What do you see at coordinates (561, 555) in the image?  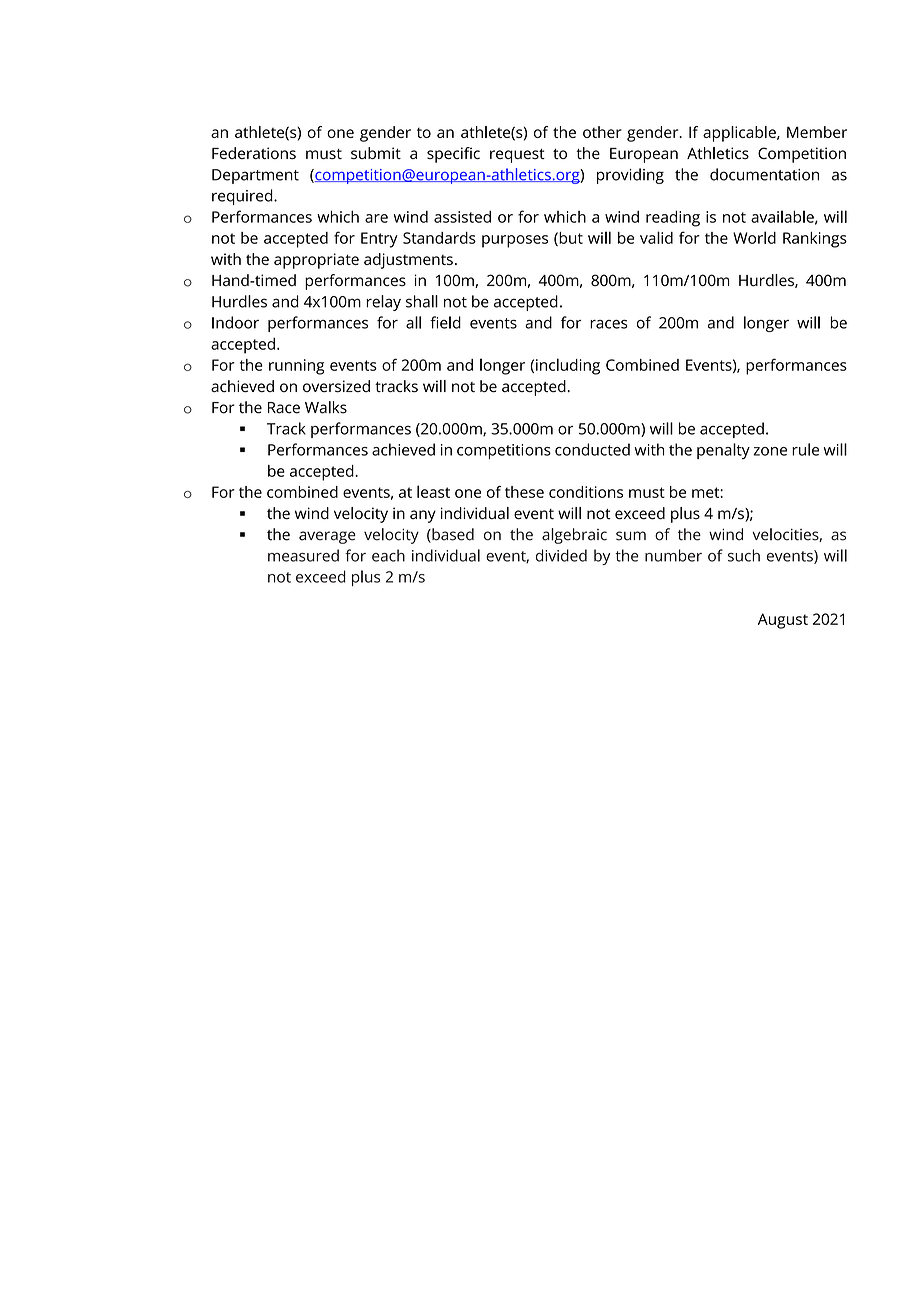 I see `divided` at bounding box center [561, 555].
